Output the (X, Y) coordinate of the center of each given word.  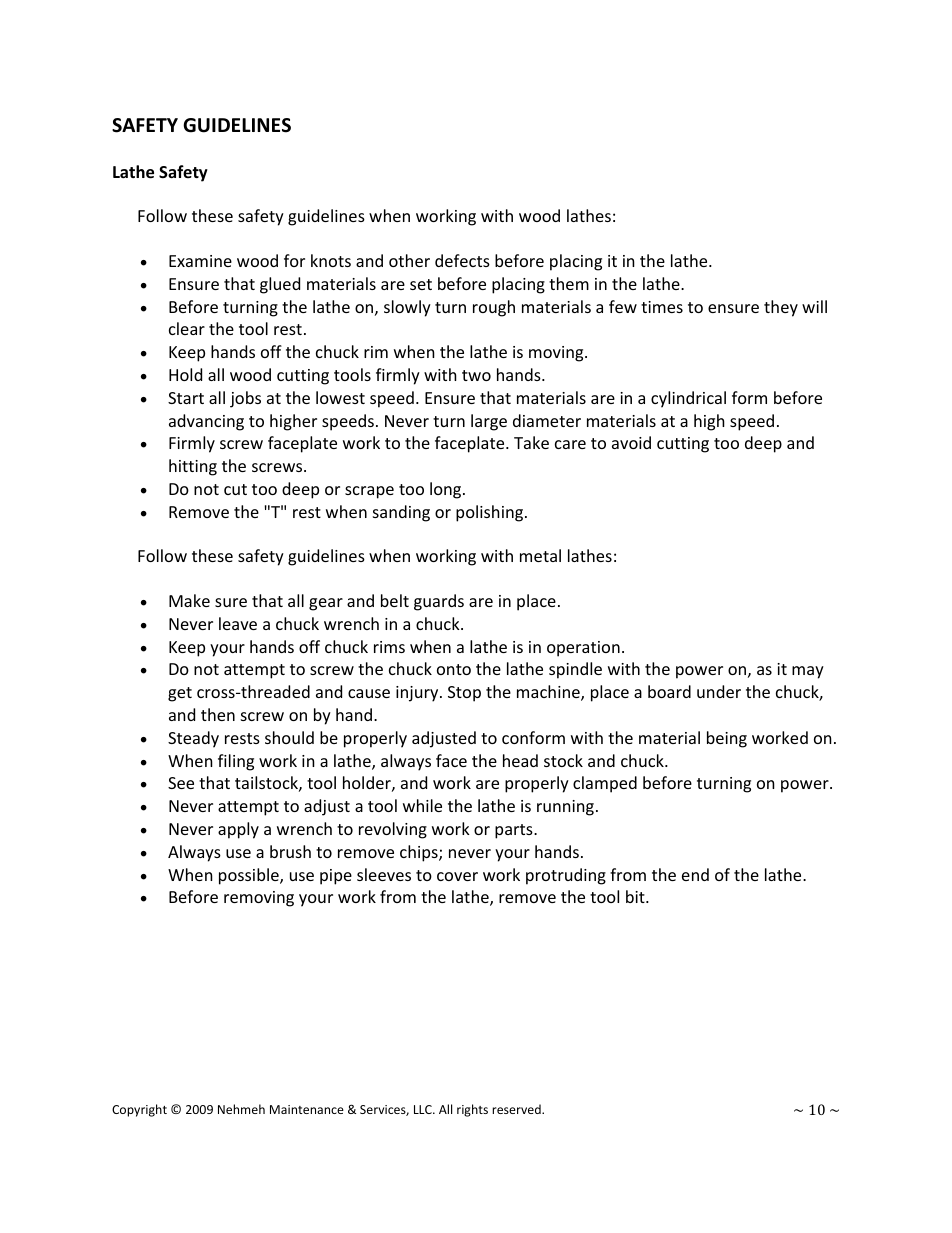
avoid (631, 442)
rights (472, 1110)
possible (250, 876)
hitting (193, 467)
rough (494, 308)
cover (457, 876)
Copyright (139, 1110)
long (447, 490)
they (781, 308)
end (695, 874)
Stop (464, 694)
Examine (200, 261)
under (719, 691)
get (180, 694)
